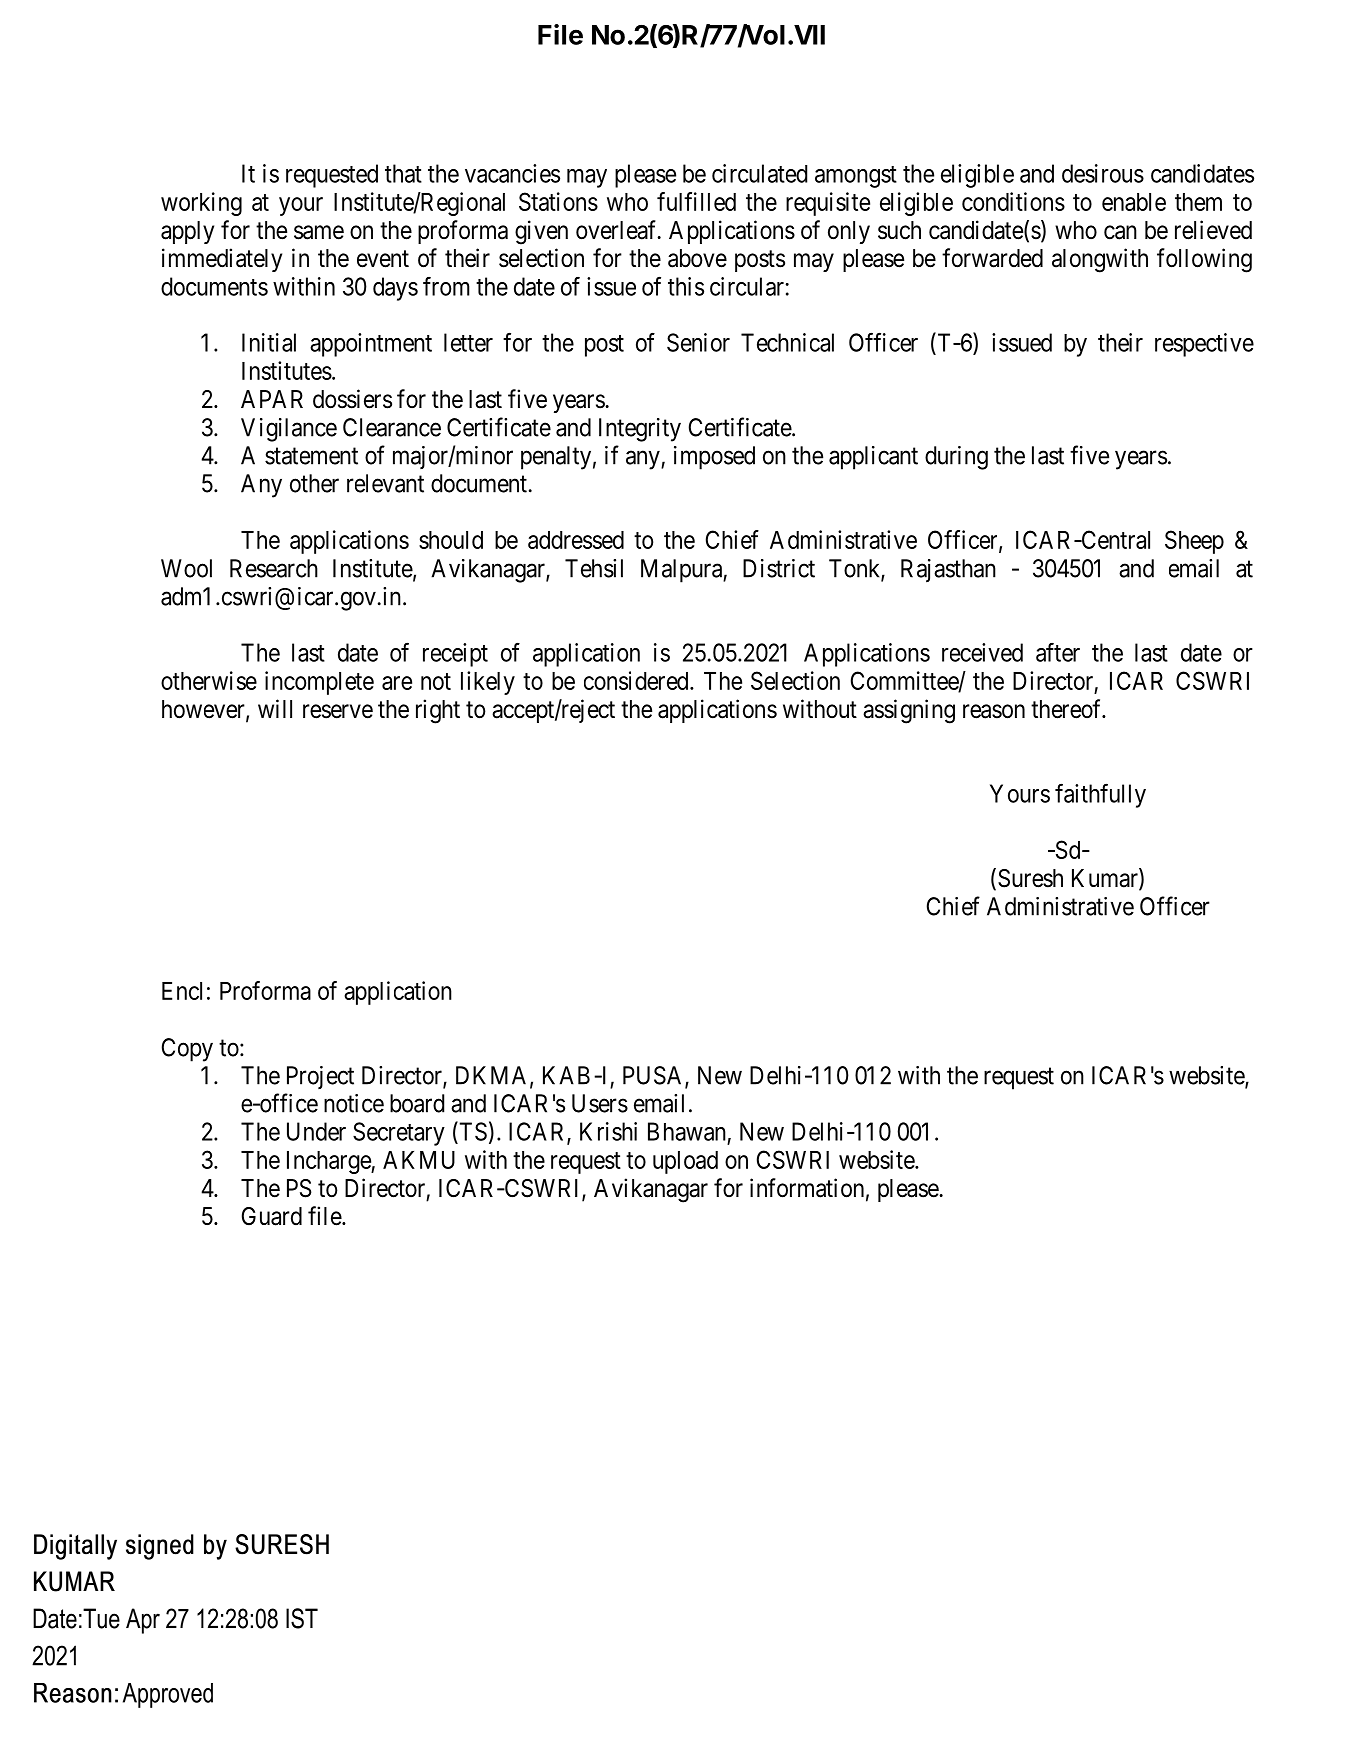 This page has height=1764, width=1363. What do you see at coordinates (1067, 709) in the page?
I see `thereof` at bounding box center [1067, 709].
